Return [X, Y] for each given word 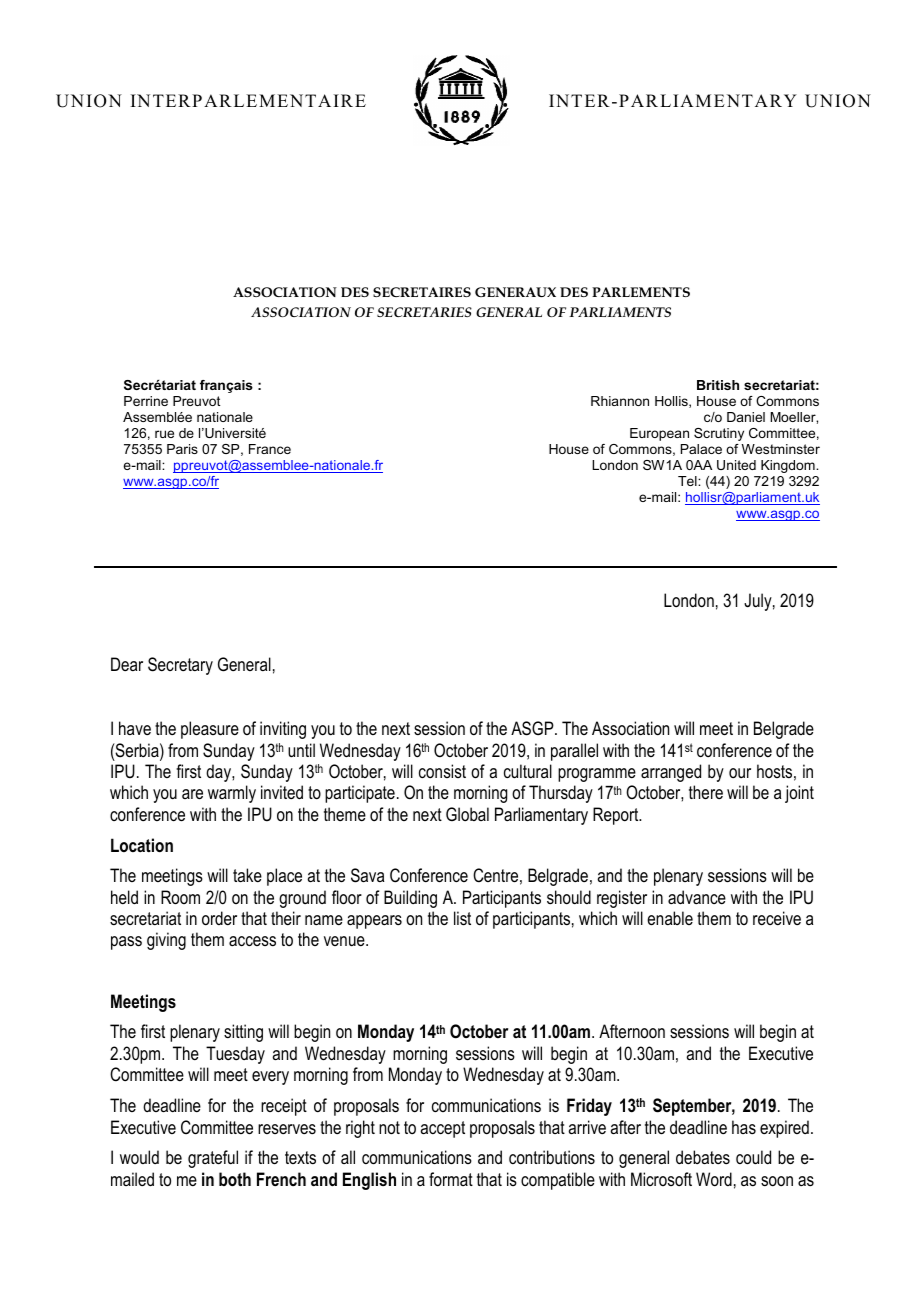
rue [164, 434]
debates [703, 1157]
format [451, 1179]
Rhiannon [620, 401]
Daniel [746, 417]
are [192, 794]
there [706, 792]
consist [442, 771]
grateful [213, 1159]
